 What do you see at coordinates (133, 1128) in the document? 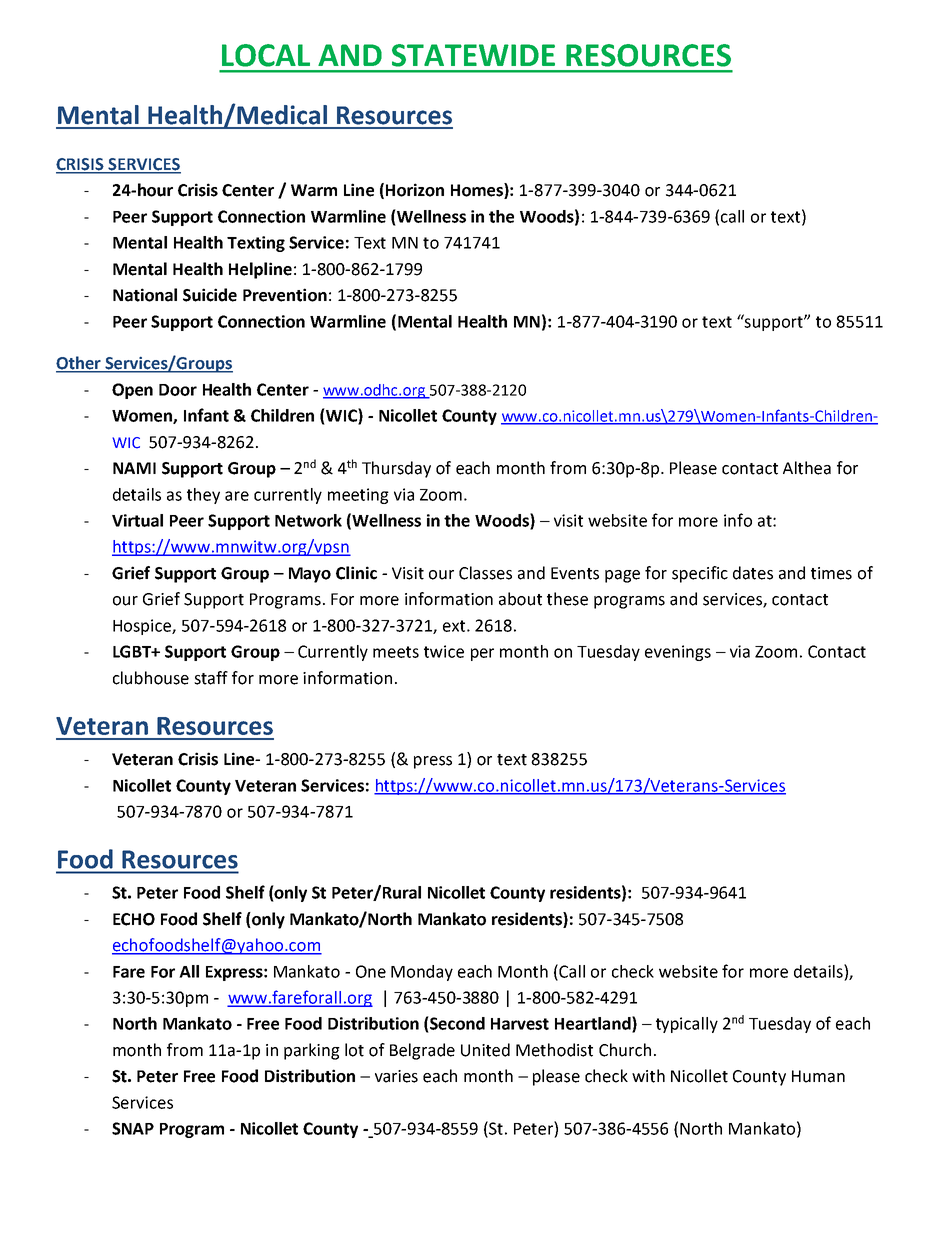
I see `SNAP` at bounding box center [133, 1128].
